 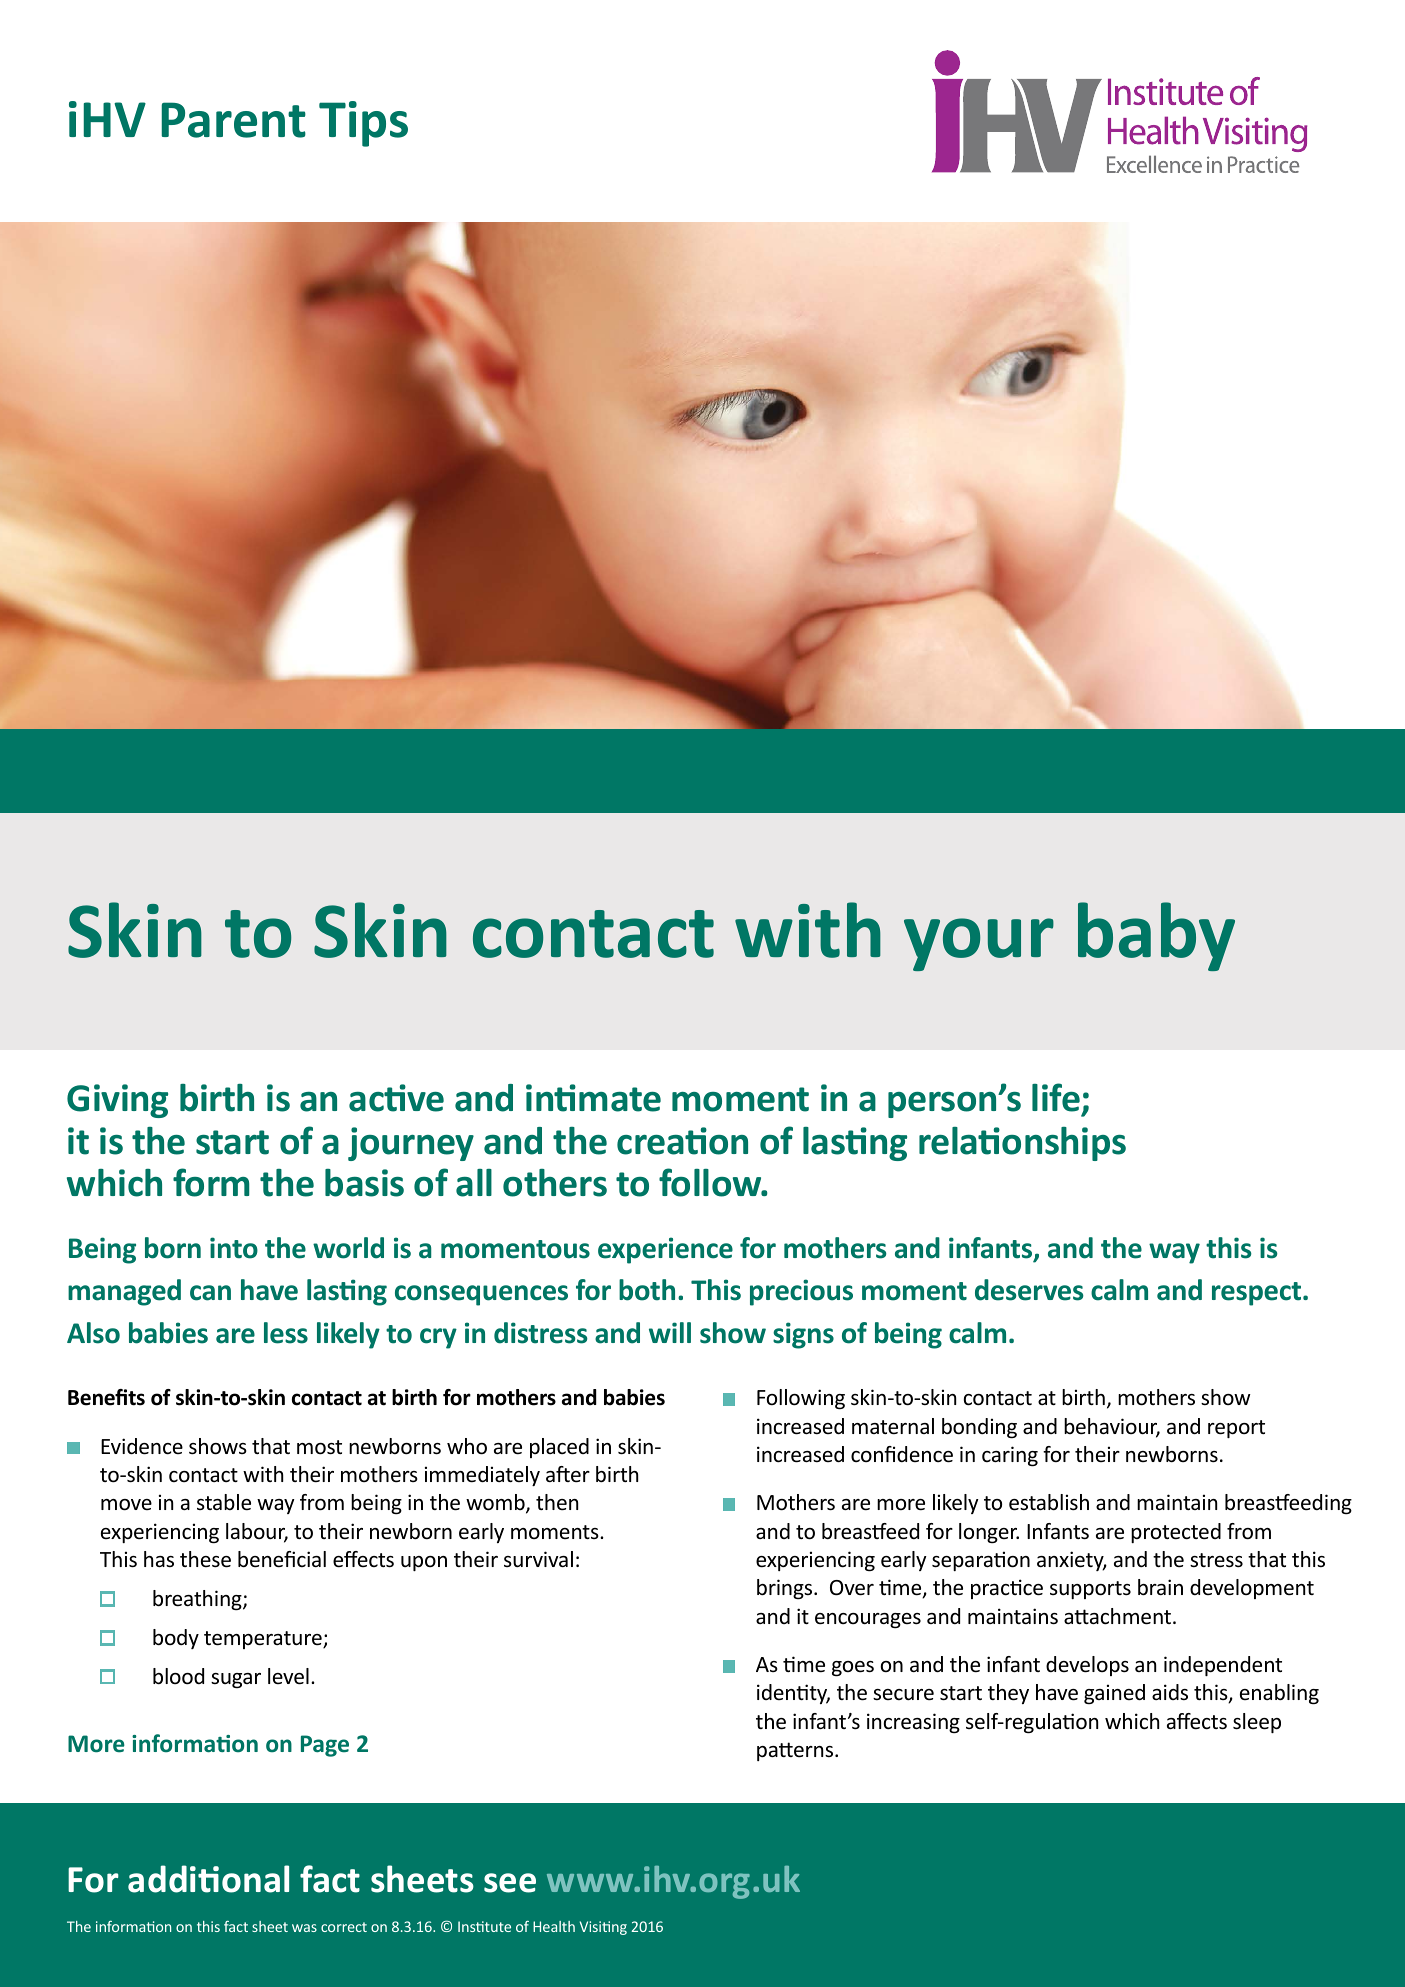 I want to click on relationships, so click(x=1022, y=1144).
